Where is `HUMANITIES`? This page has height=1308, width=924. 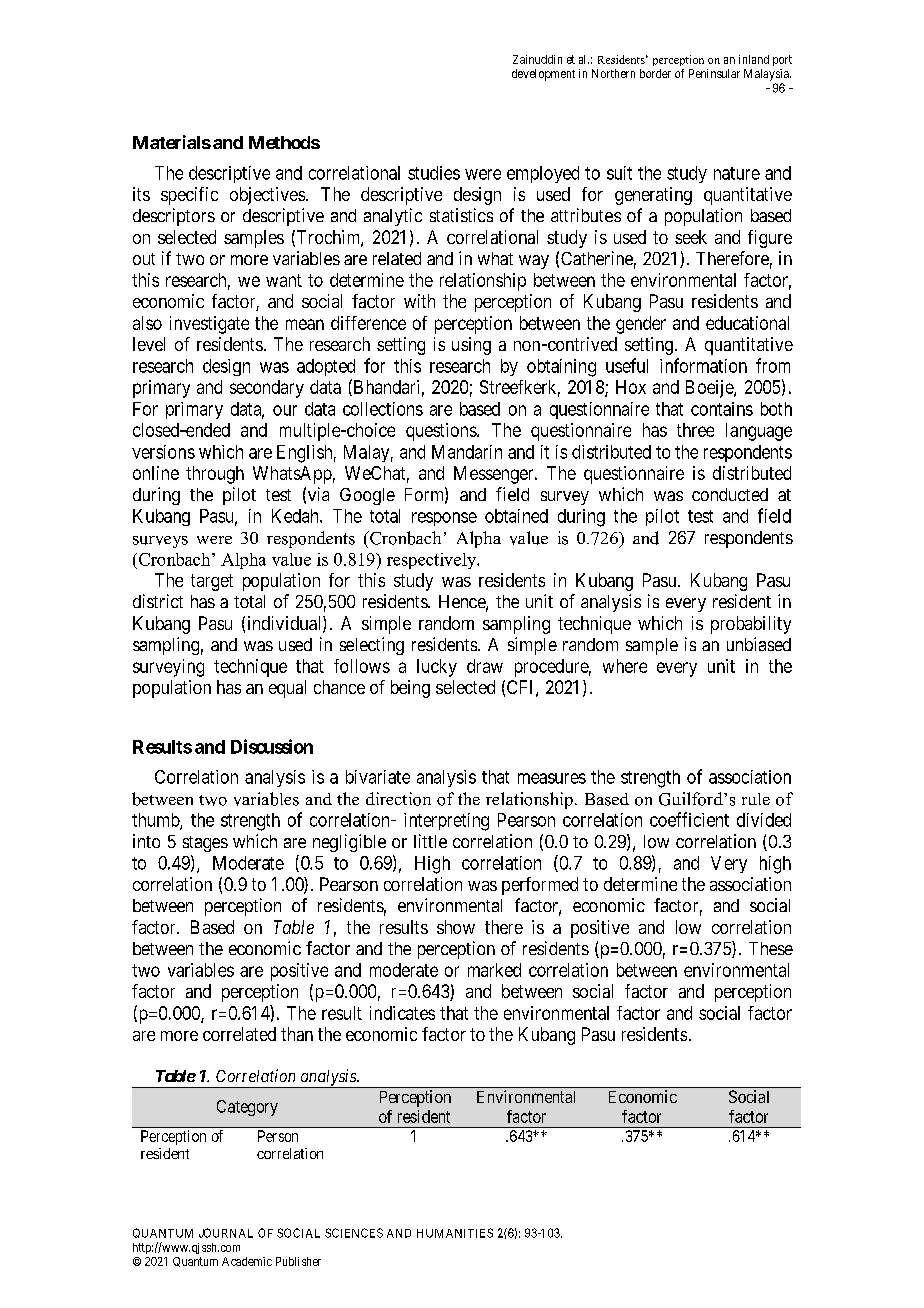 HUMANITIES is located at coordinates (455, 1233).
